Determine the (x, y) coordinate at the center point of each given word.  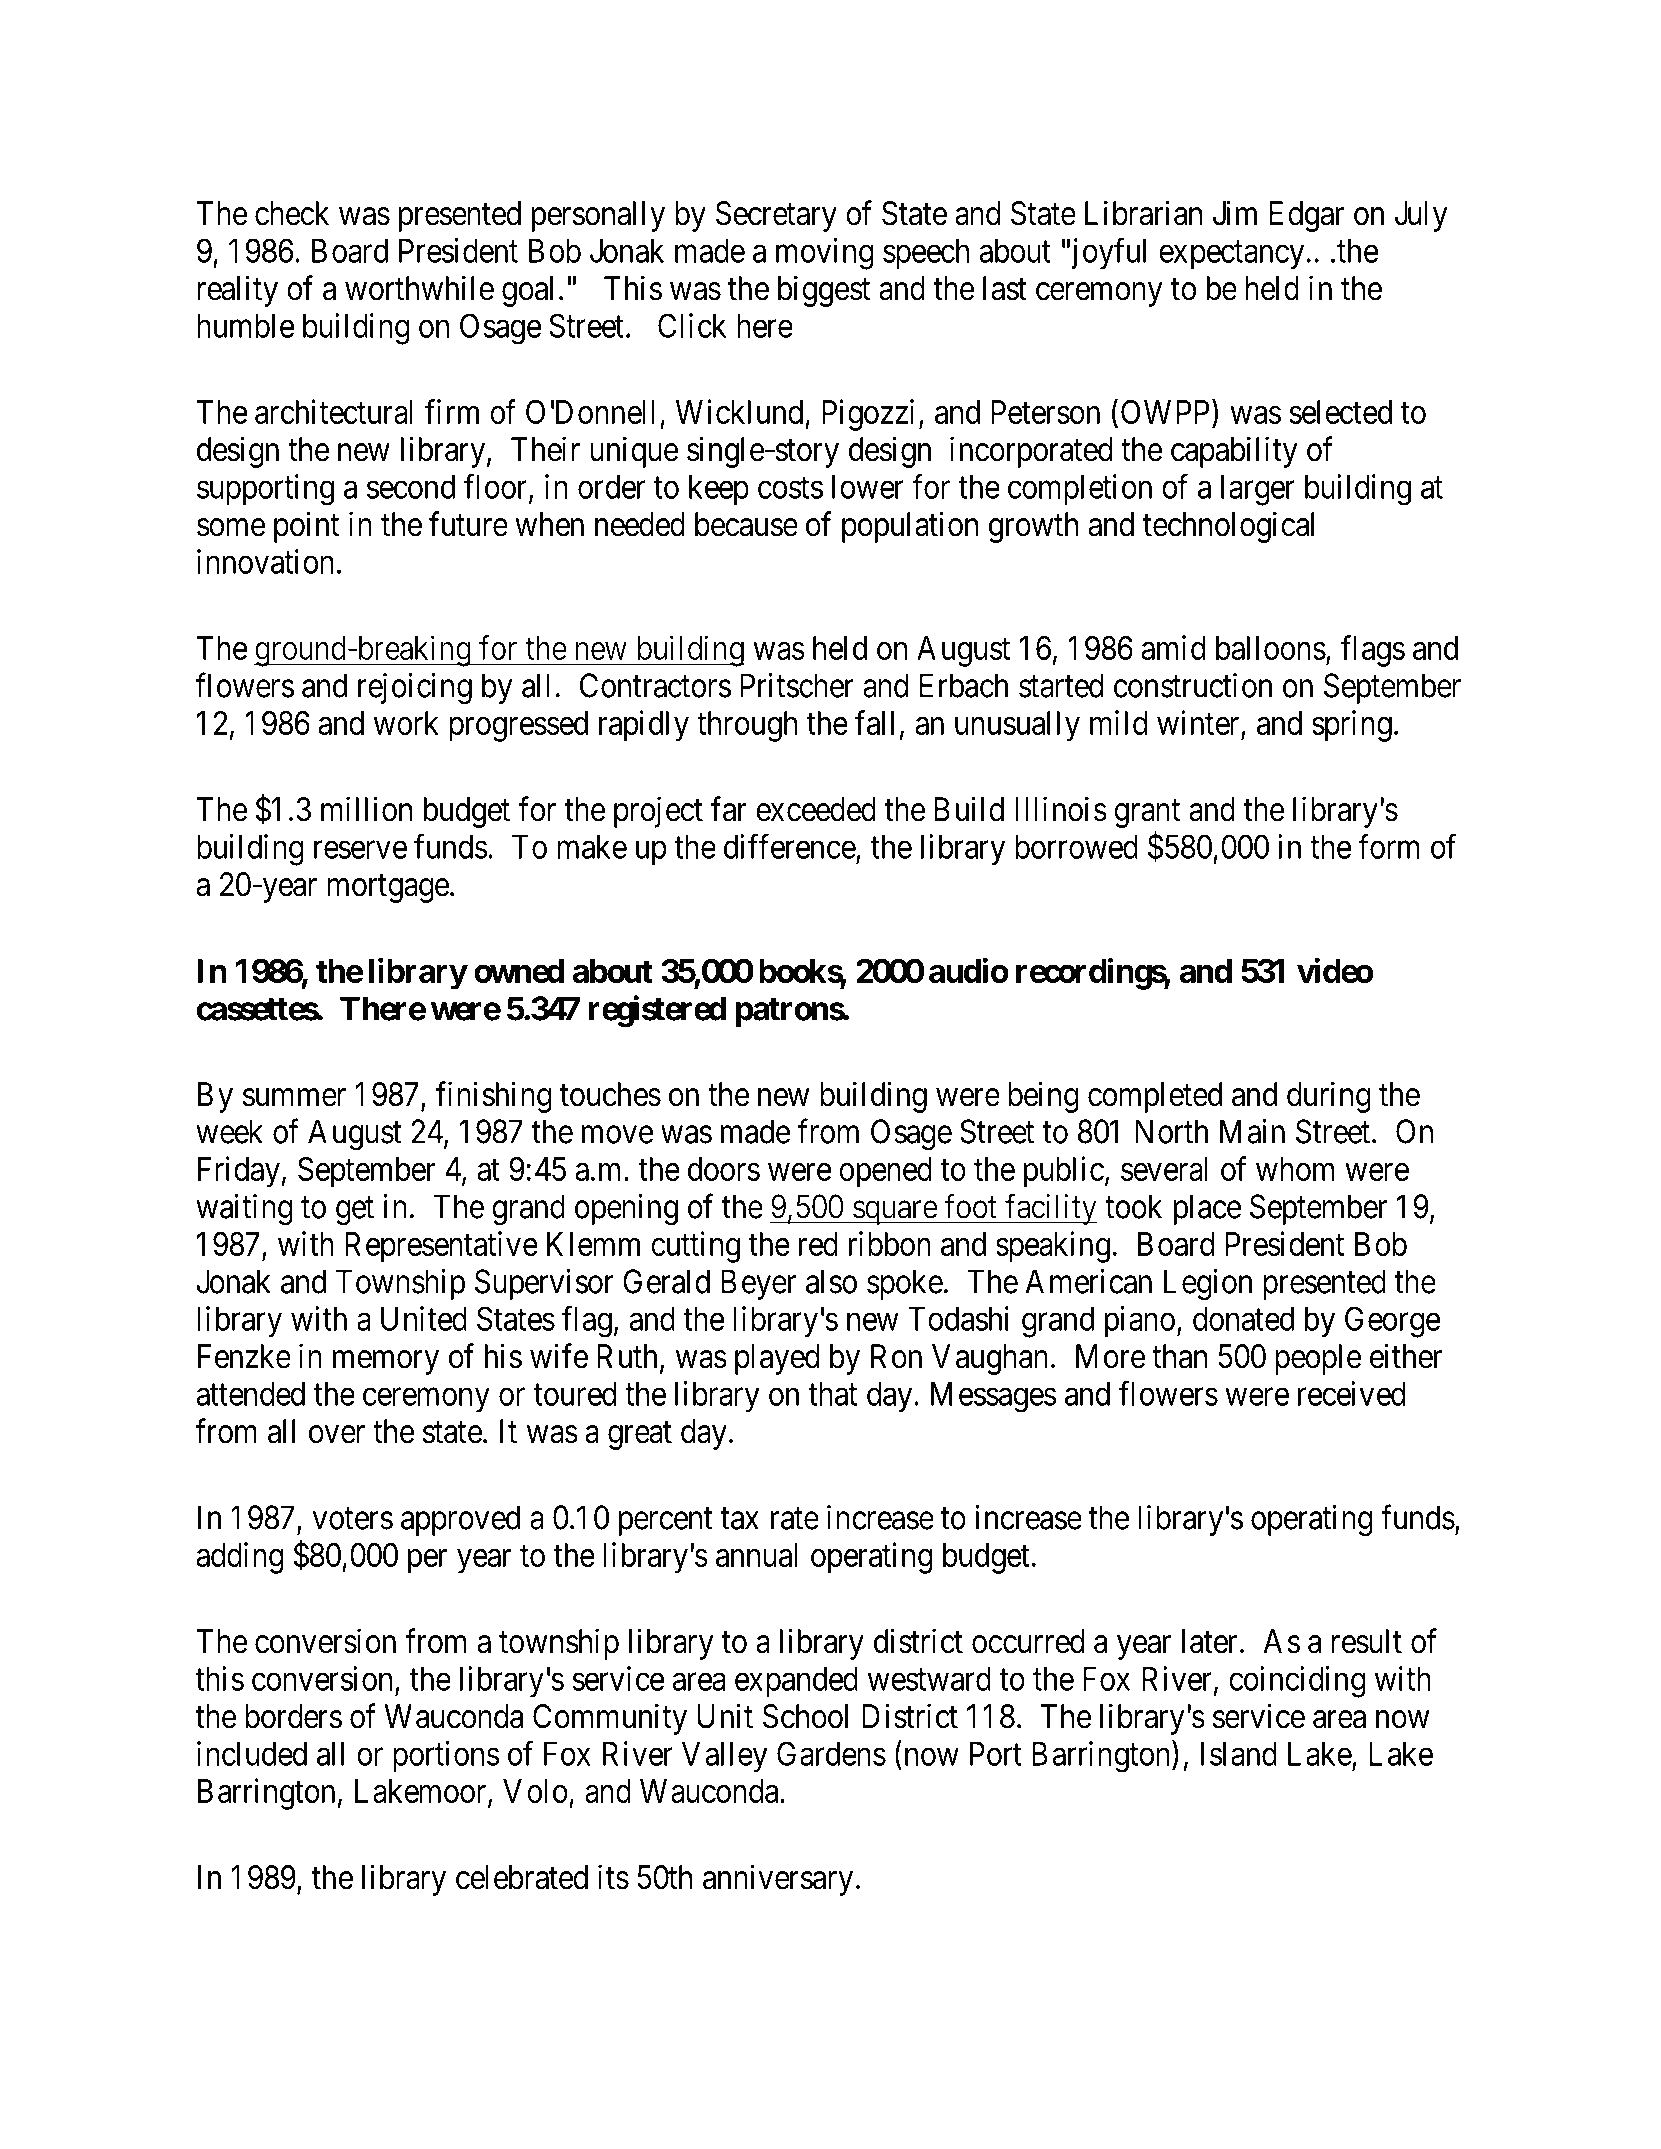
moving (825, 254)
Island (1239, 1754)
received (1352, 1393)
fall (874, 722)
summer (294, 1097)
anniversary (778, 1880)
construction (1193, 685)
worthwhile (419, 288)
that (832, 1394)
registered (657, 1011)
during (1329, 1097)
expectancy (1231, 255)
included (252, 1753)
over (337, 1435)
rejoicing (415, 689)
